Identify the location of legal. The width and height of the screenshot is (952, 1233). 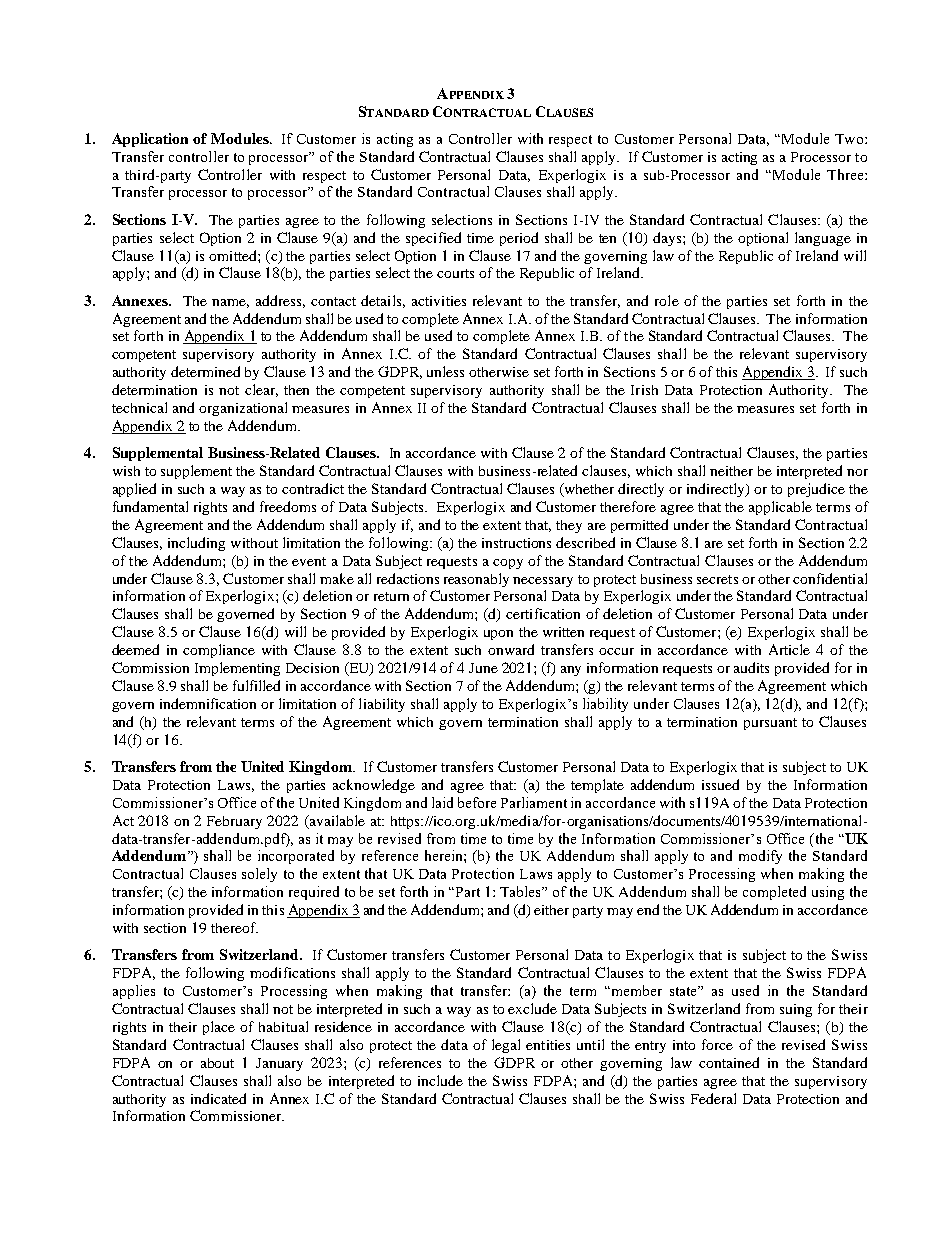
(506, 1046).
